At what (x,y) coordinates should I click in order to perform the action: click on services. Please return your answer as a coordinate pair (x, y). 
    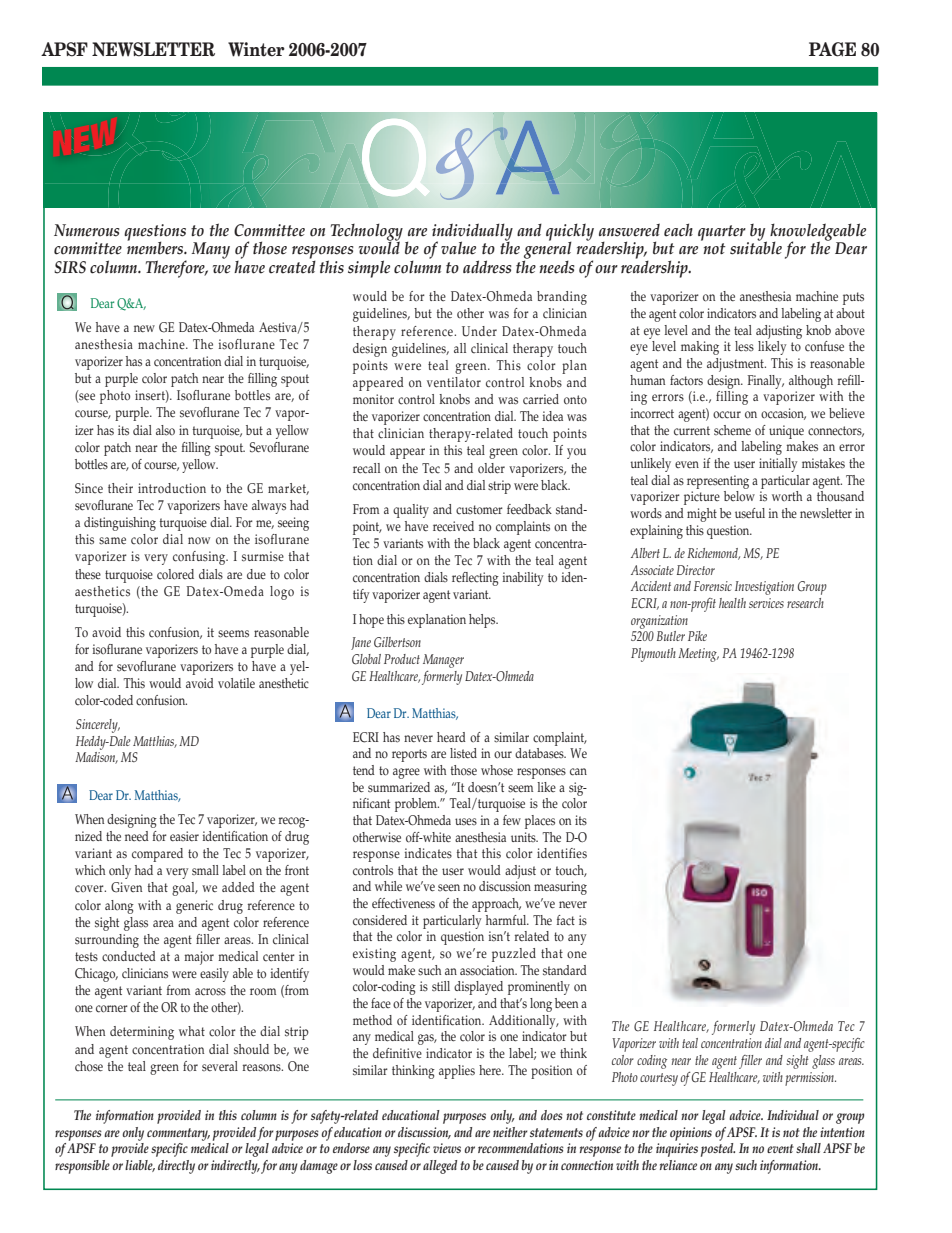
    Looking at the image, I should click on (766, 603).
